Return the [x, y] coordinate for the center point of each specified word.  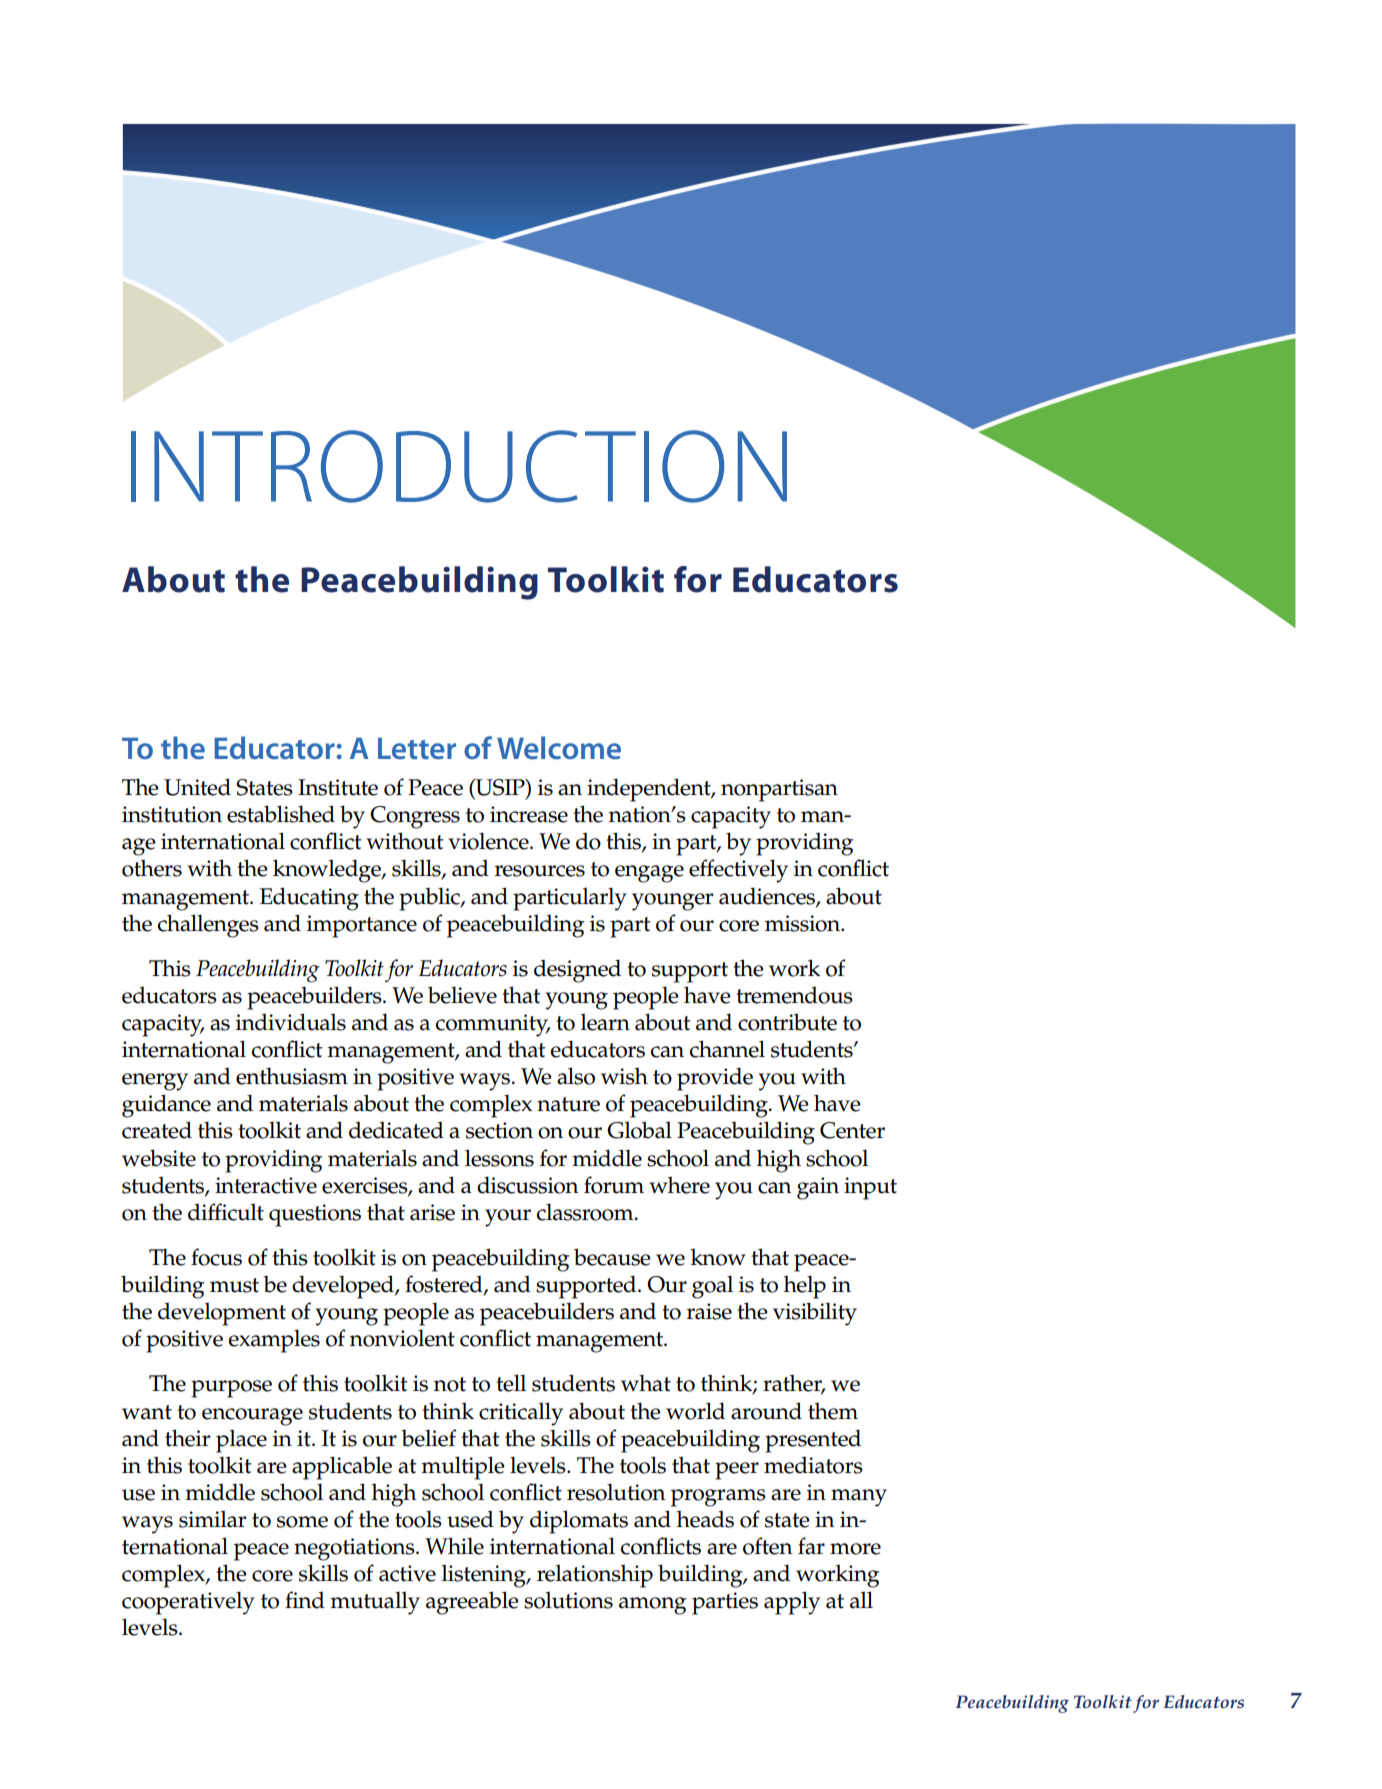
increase [529, 814]
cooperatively [188, 1603]
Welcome [559, 748]
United [197, 787]
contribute [787, 1022]
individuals [291, 1022]
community [493, 1025]
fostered [445, 1285]
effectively [738, 871]
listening [485, 1576]
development [222, 1314]
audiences [768, 896]
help [805, 1287]
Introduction [459, 466]
